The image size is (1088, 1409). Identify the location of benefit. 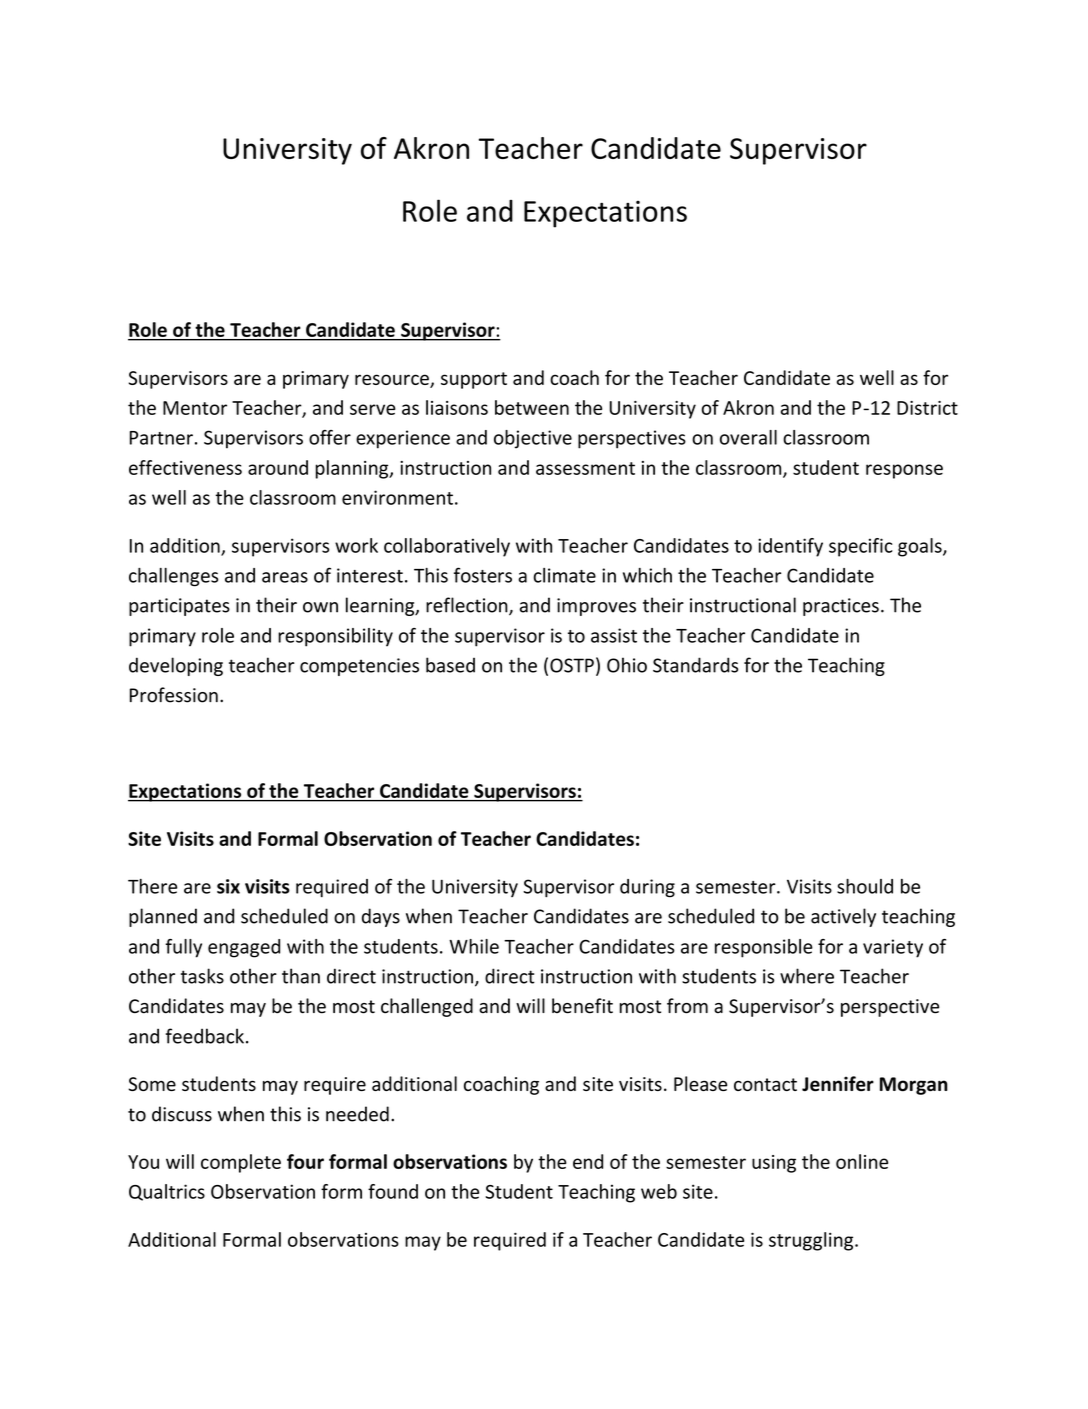
(582, 1006).
